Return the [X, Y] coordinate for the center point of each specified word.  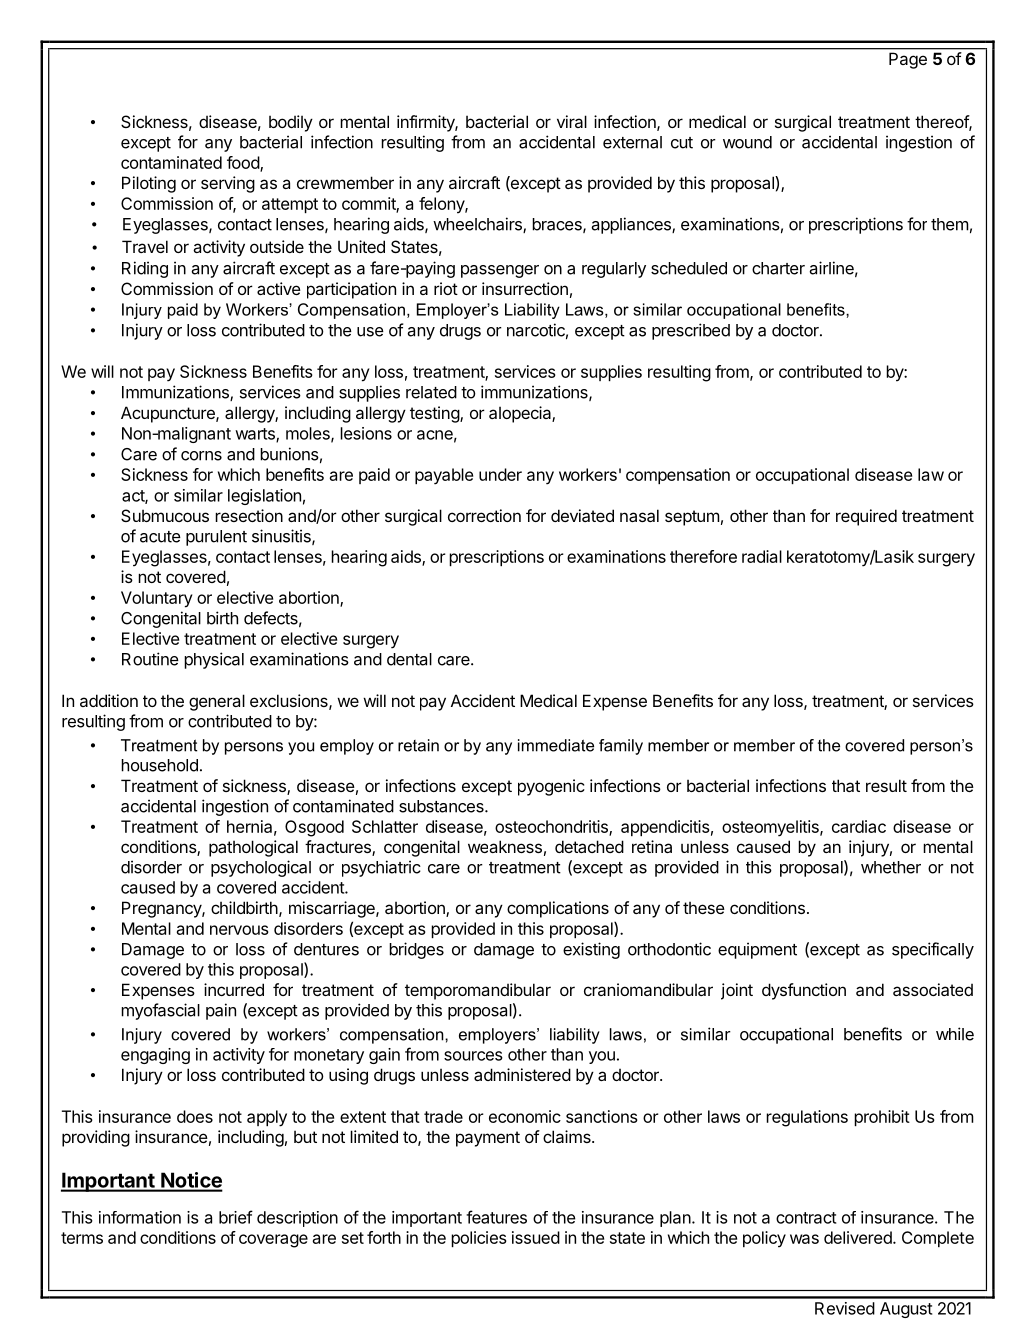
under [500, 474]
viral [572, 121]
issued [536, 1237]
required [866, 517]
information [140, 1217]
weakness [505, 846]
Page [908, 60]
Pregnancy [162, 909]
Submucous [165, 515]
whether [891, 867]
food [244, 163]
